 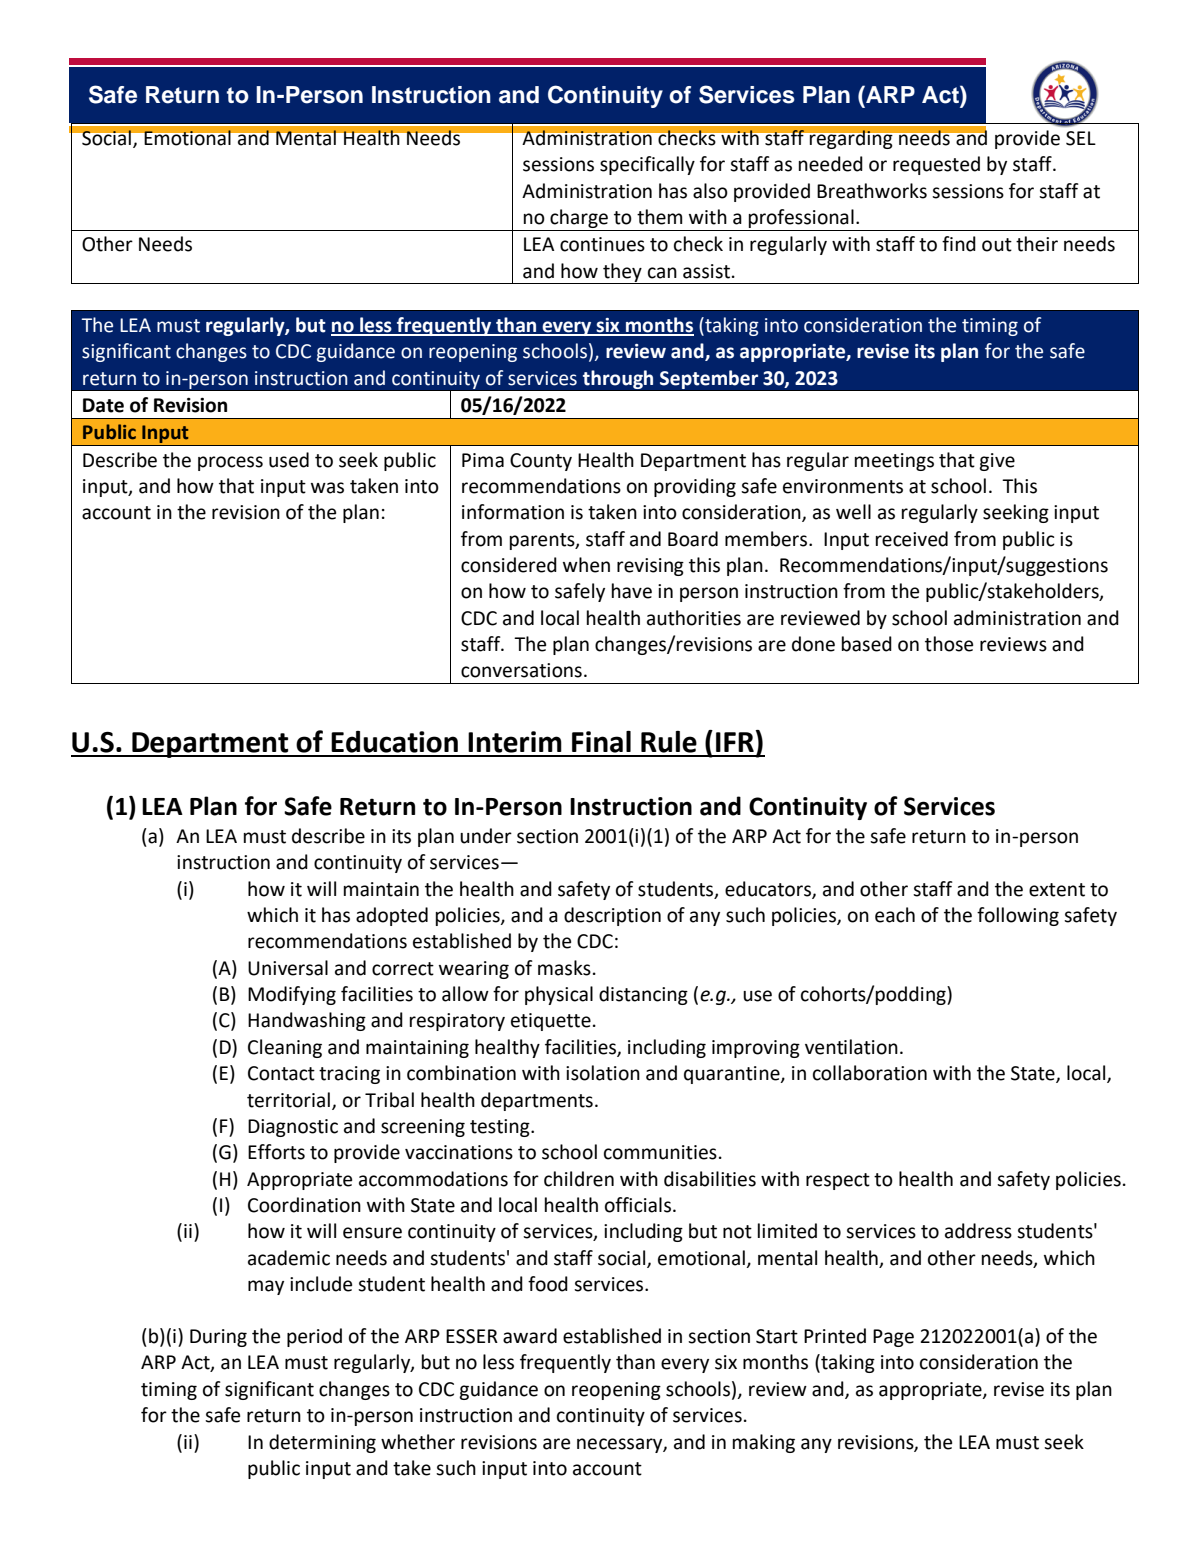 I want to click on under, so click(x=486, y=836).
